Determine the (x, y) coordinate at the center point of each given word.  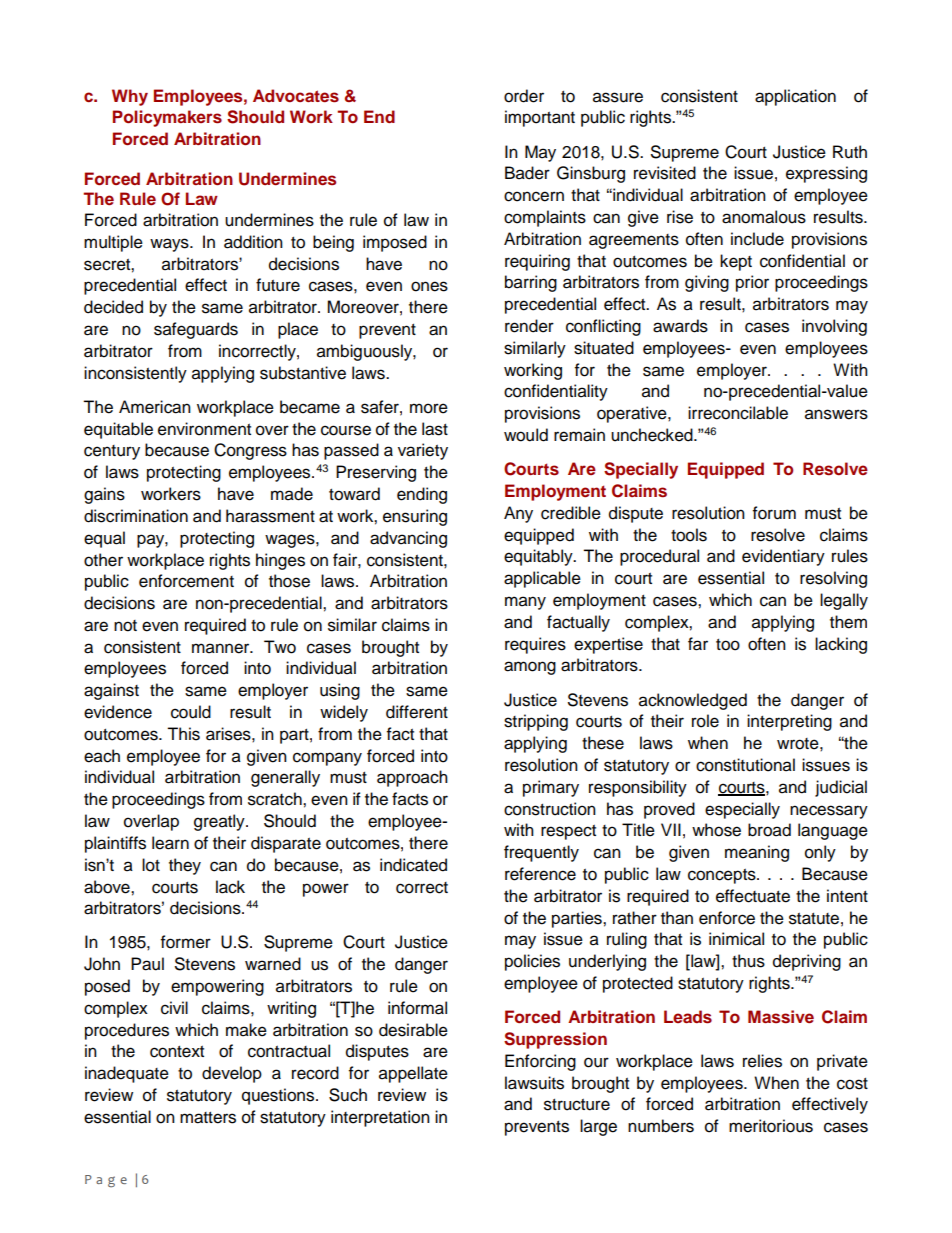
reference (540, 874)
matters (208, 1118)
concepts (723, 876)
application (795, 97)
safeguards (196, 330)
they (185, 866)
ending (422, 495)
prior (752, 283)
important (540, 118)
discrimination (136, 516)
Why (130, 97)
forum (774, 513)
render (529, 326)
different (417, 712)
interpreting (789, 722)
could (191, 712)
